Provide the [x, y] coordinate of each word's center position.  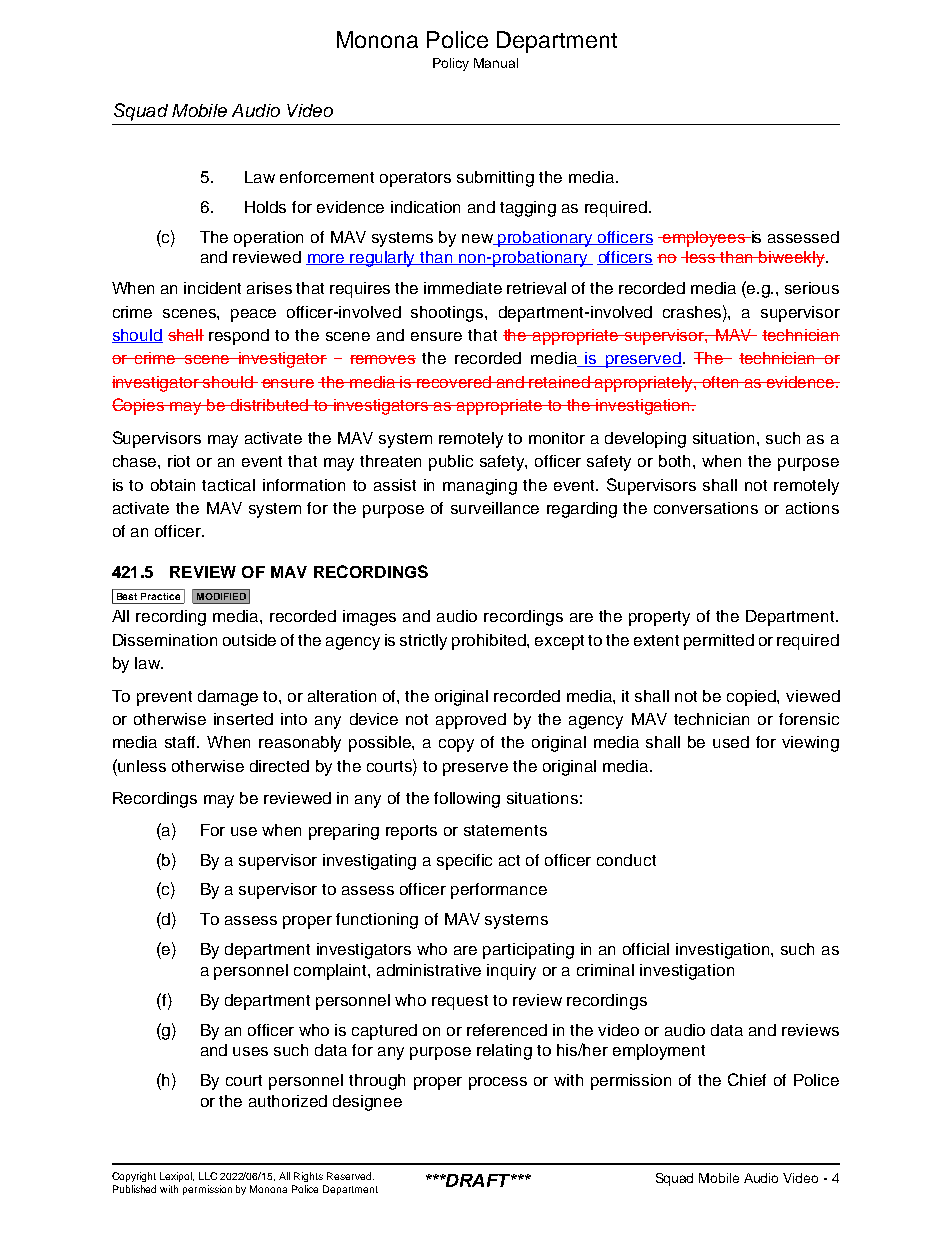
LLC [208, 1176]
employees [704, 239]
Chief [747, 1079]
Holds [265, 207]
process [498, 1083]
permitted [719, 642]
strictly [423, 642]
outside [249, 640]
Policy [451, 64]
